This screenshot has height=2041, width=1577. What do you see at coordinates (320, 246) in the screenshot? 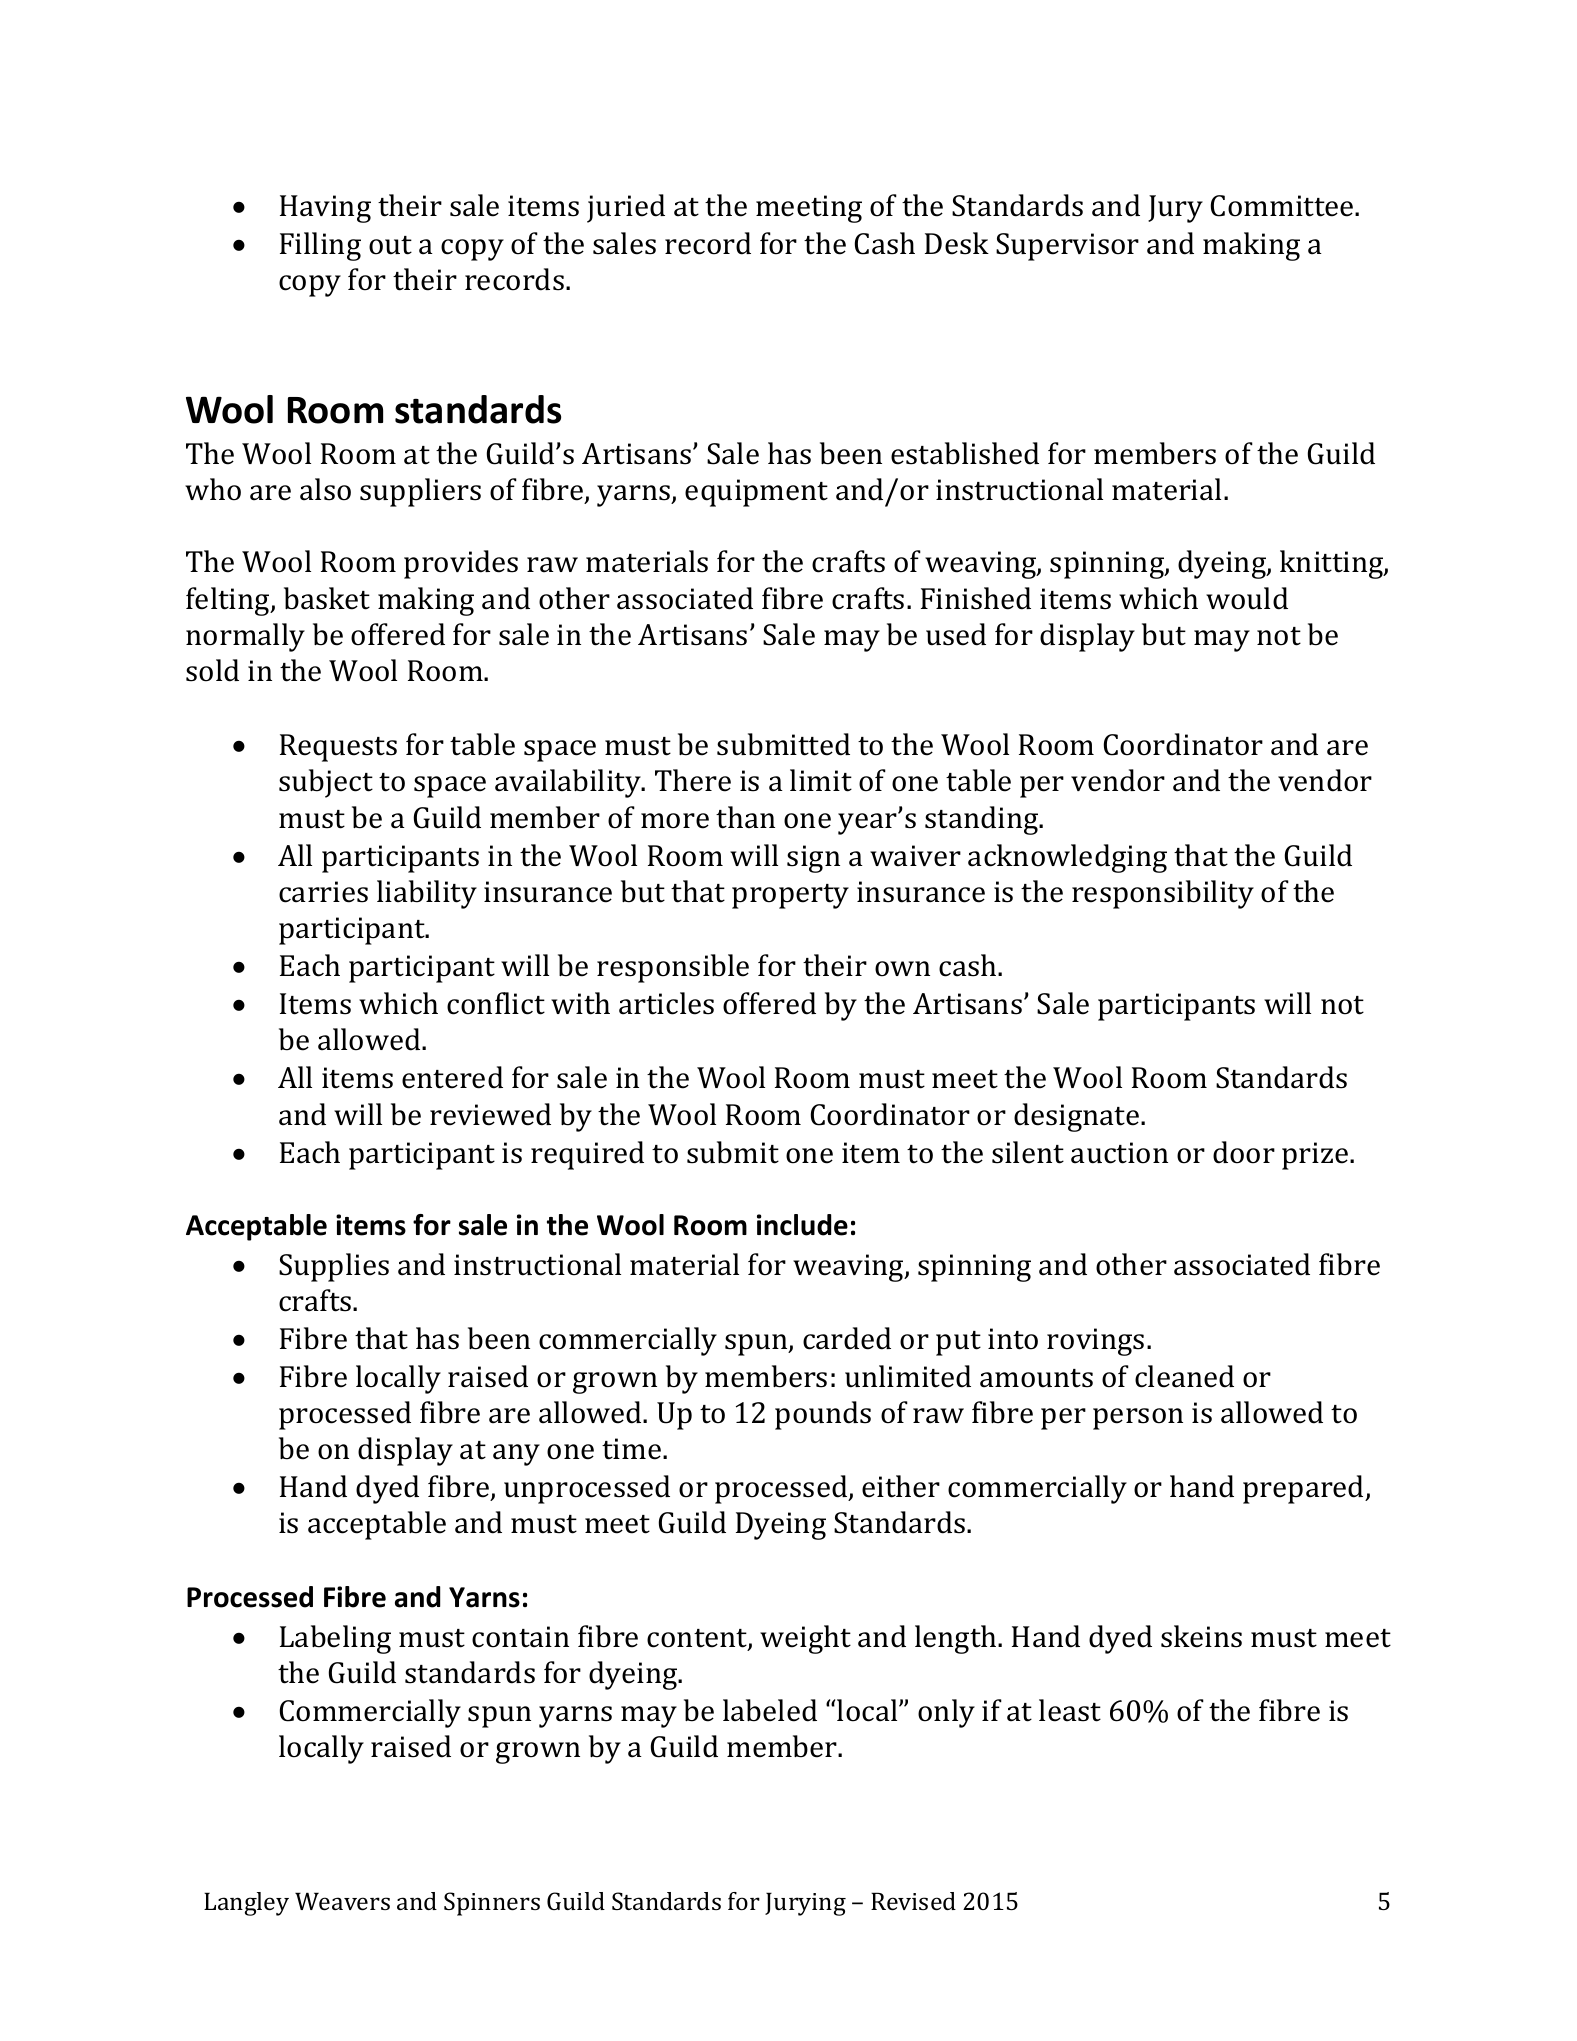
I see `Filling` at bounding box center [320, 246].
